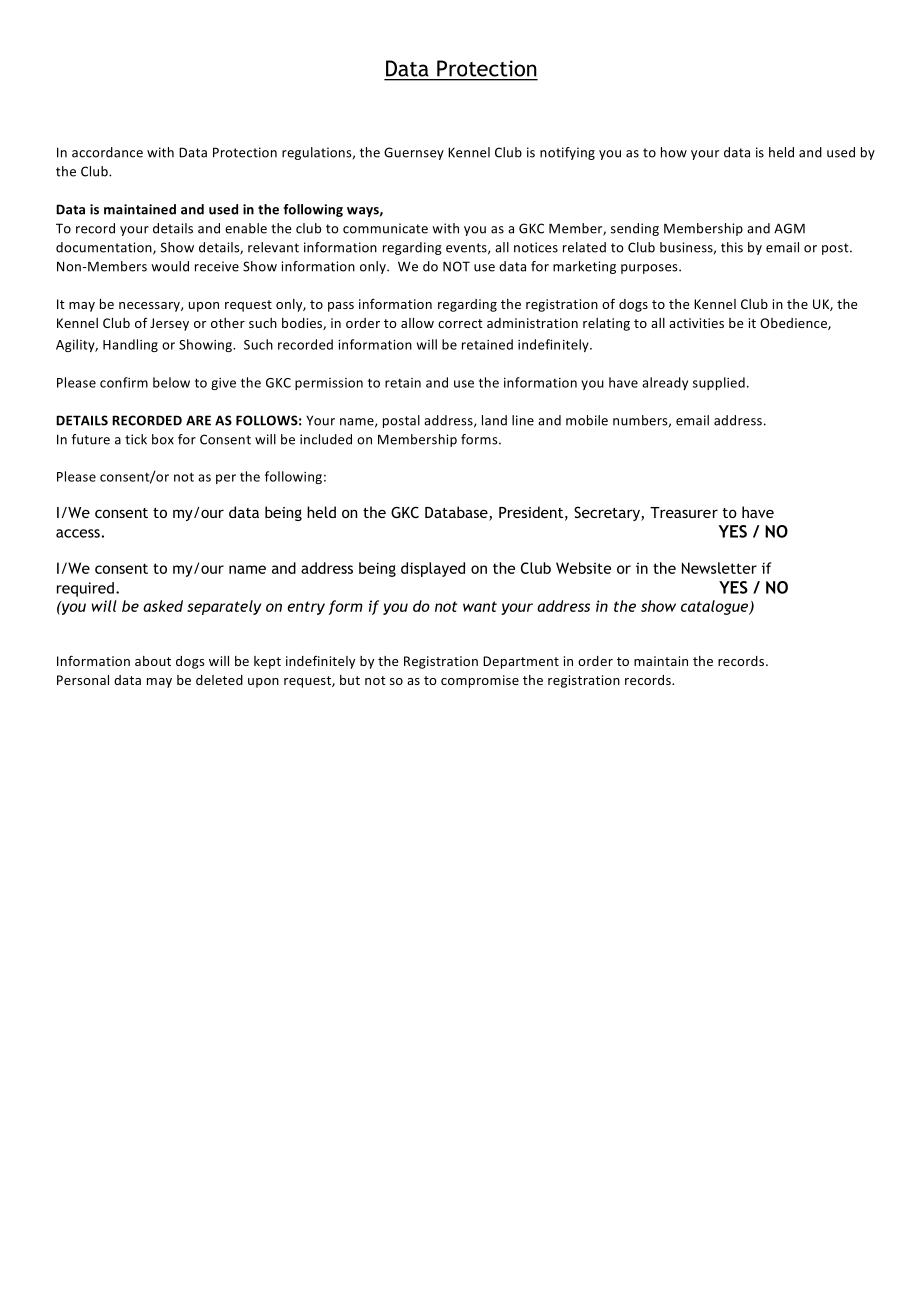 This screenshot has height=1307, width=924. I want to click on accordance, so click(107, 152).
